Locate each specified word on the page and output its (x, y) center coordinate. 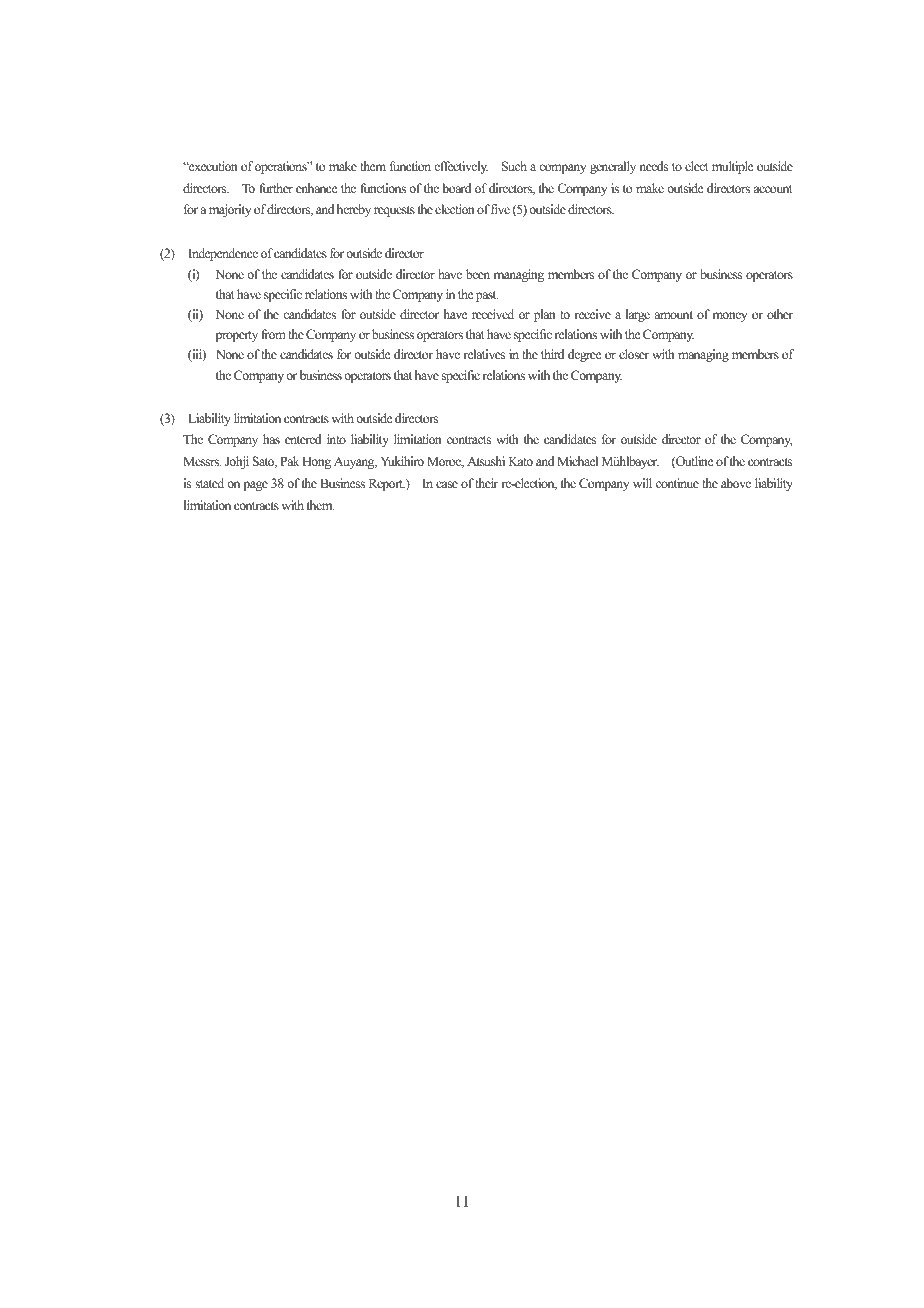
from (273, 334)
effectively (461, 167)
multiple (733, 167)
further (276, 188)
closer (634, 354)
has (271, 439)
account (773, 189)
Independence (223, 254)
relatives (484, 354)
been (478, 274)
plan (545, 315)
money (729, 317)
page (255, 486)
